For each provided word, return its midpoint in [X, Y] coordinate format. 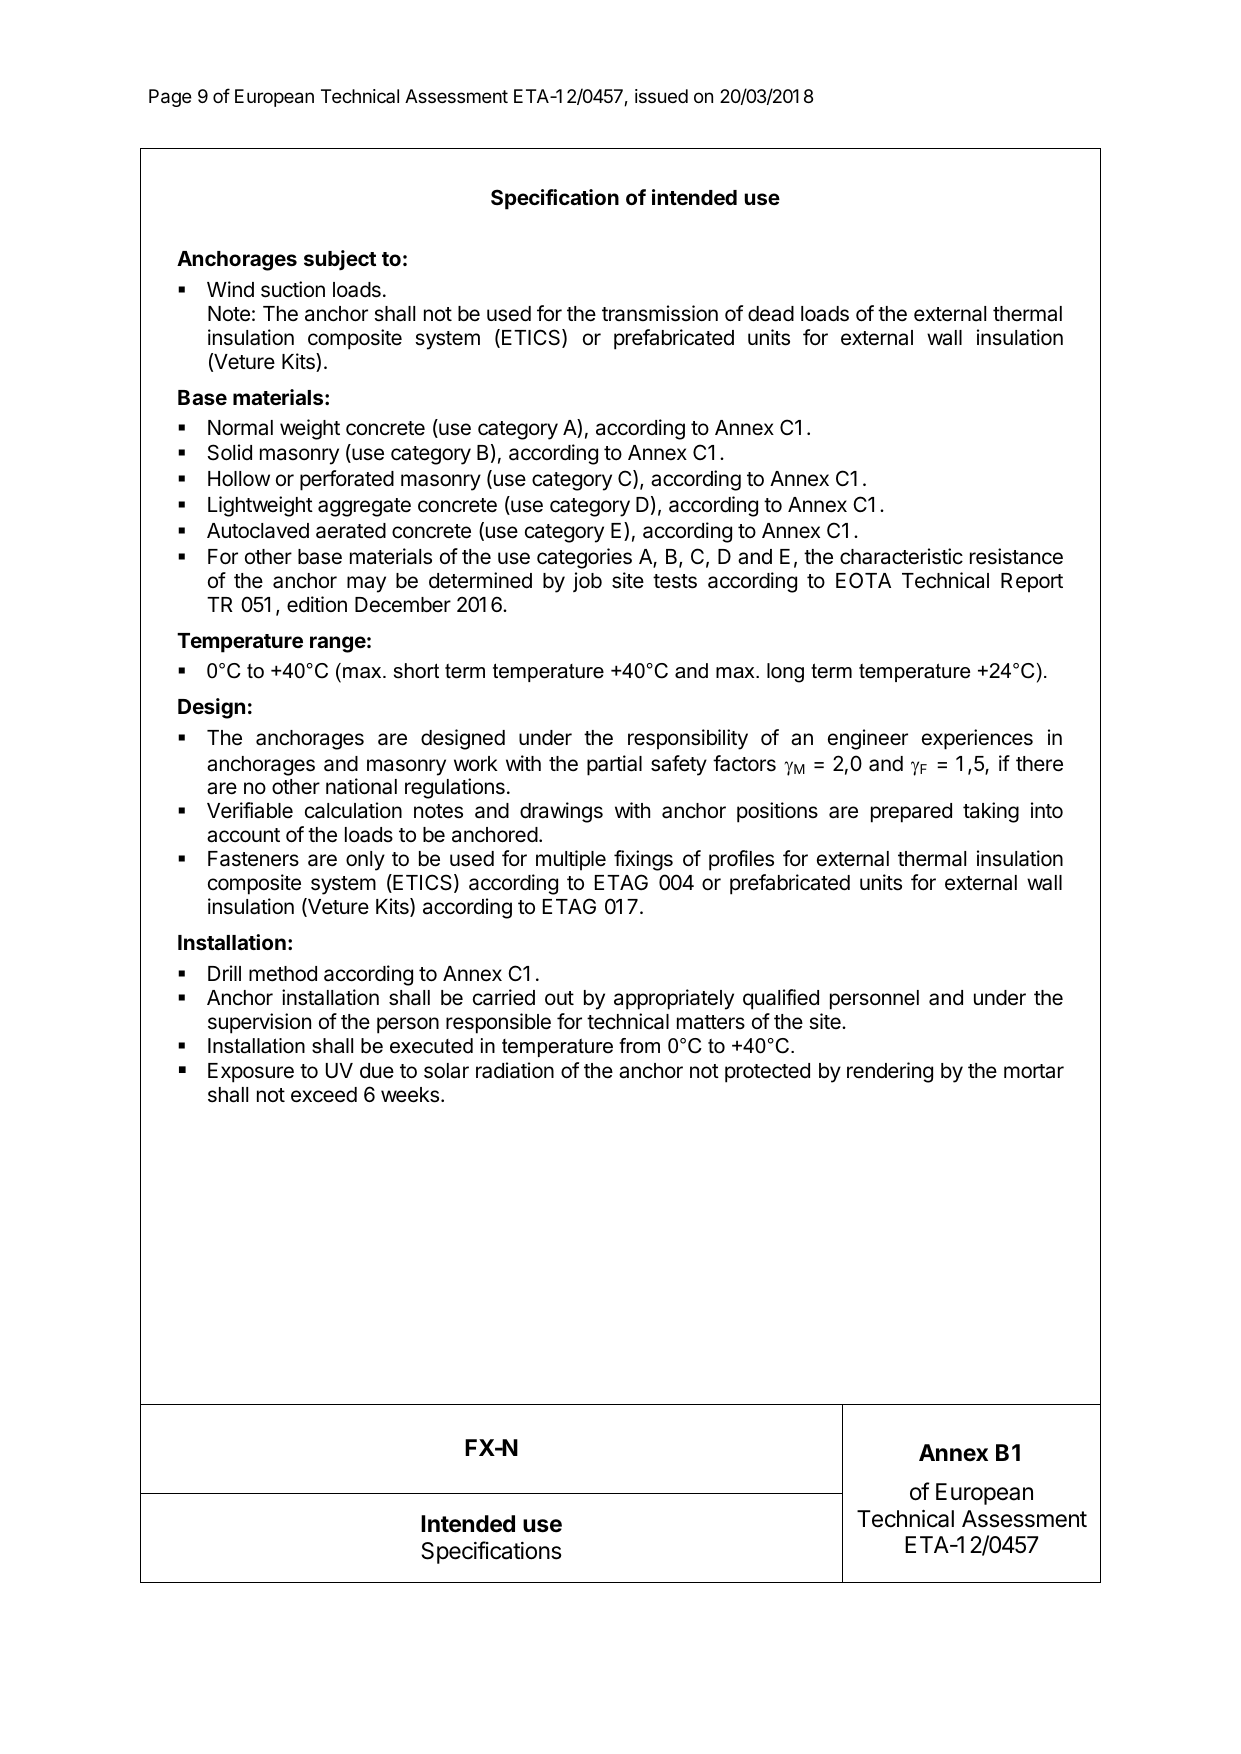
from [639, 1046]
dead [771, 314]
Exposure [251, 1073]
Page [170, 98]
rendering [890, 1072]
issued [661, 96]
